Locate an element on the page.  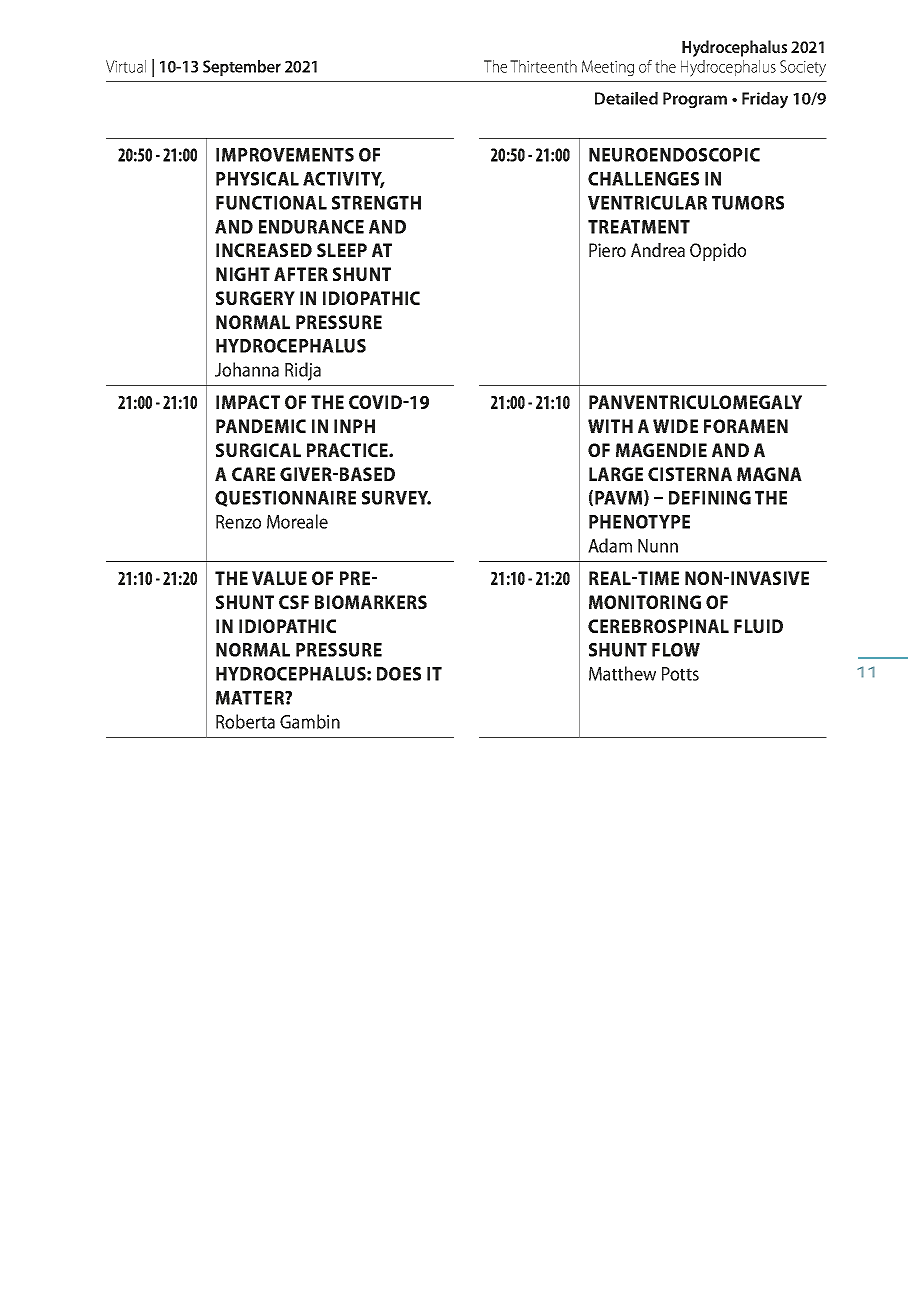
Thirteenth is located at coordinates (543, 66).
